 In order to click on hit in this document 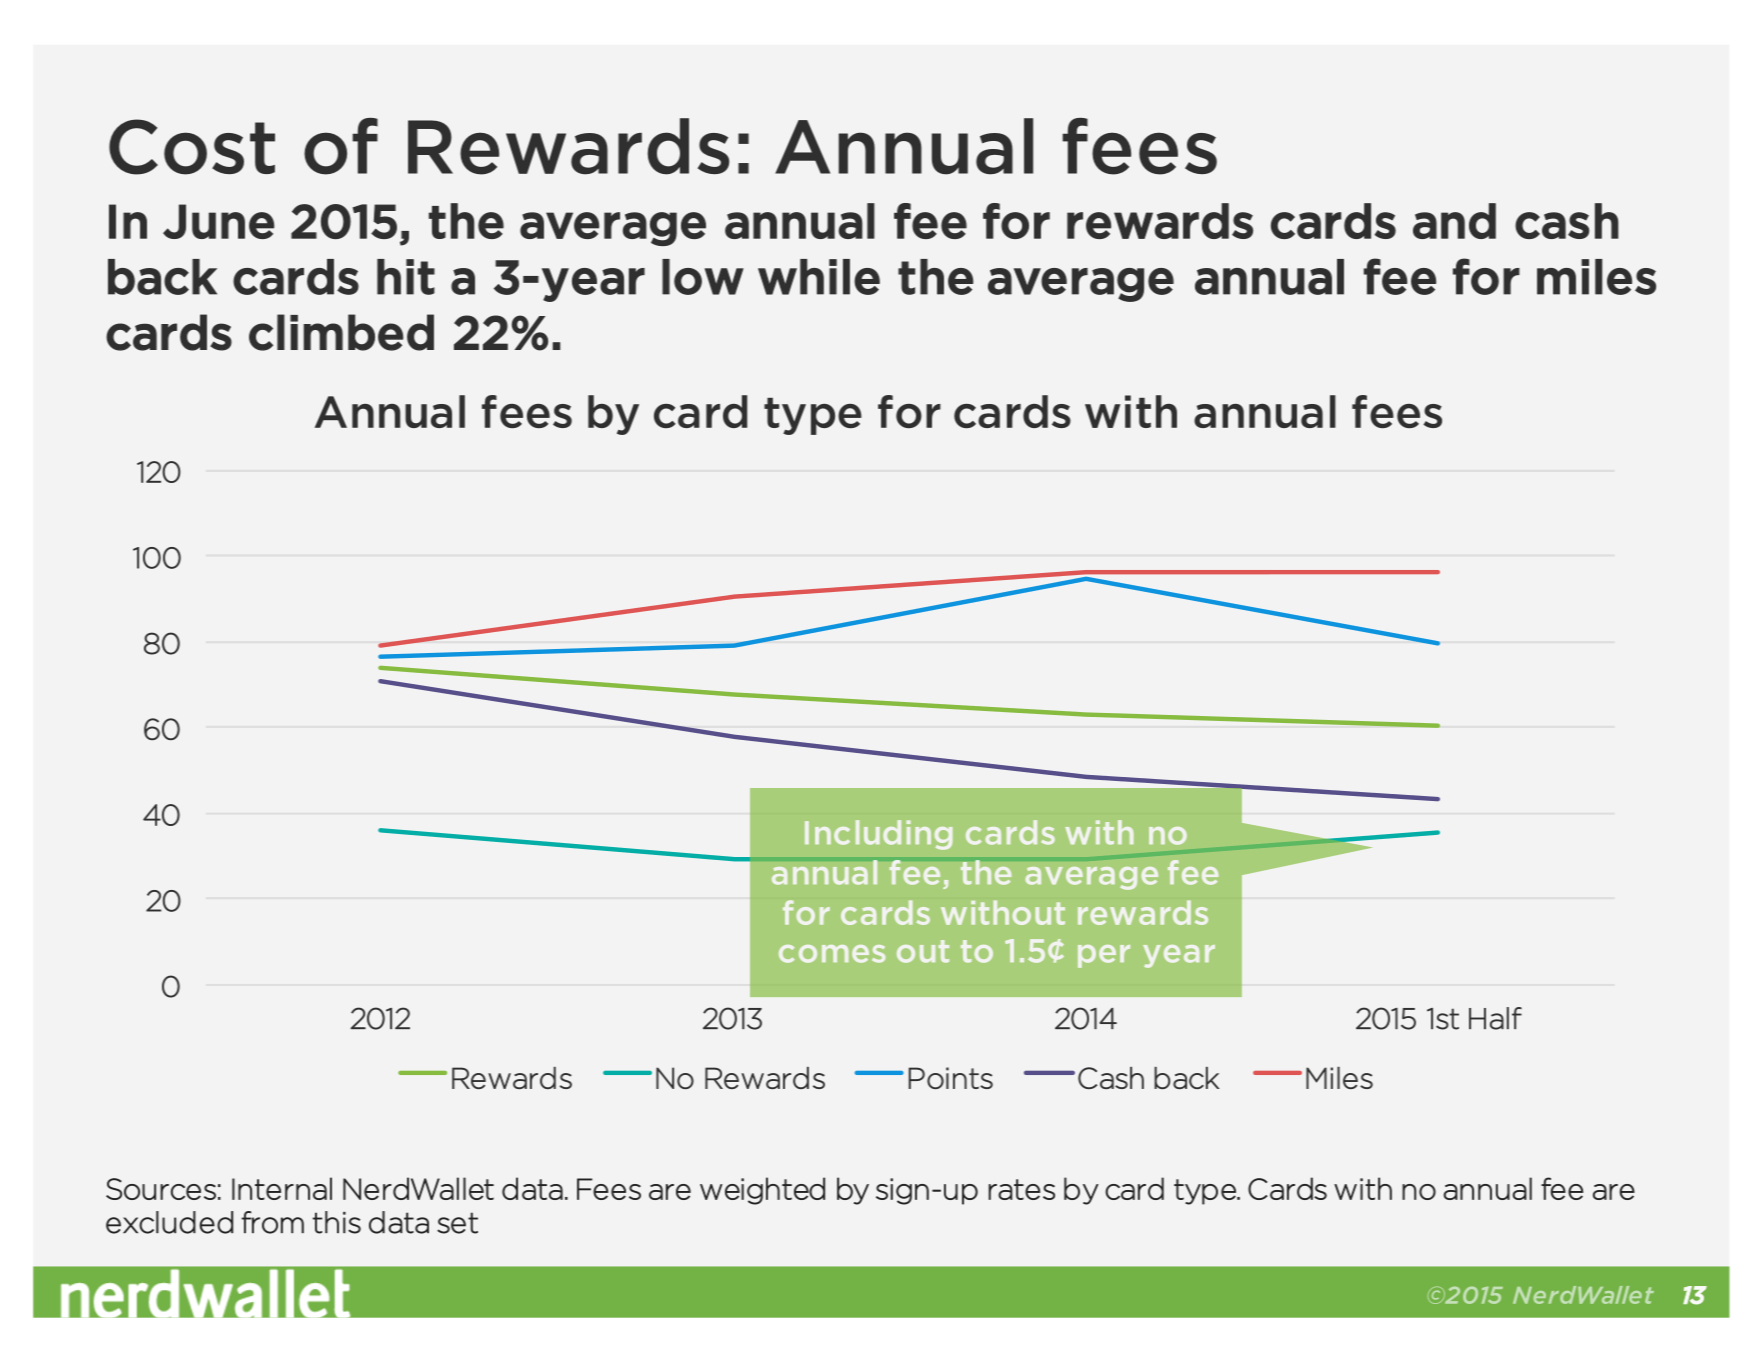, I will do `click(406, 277)`.
